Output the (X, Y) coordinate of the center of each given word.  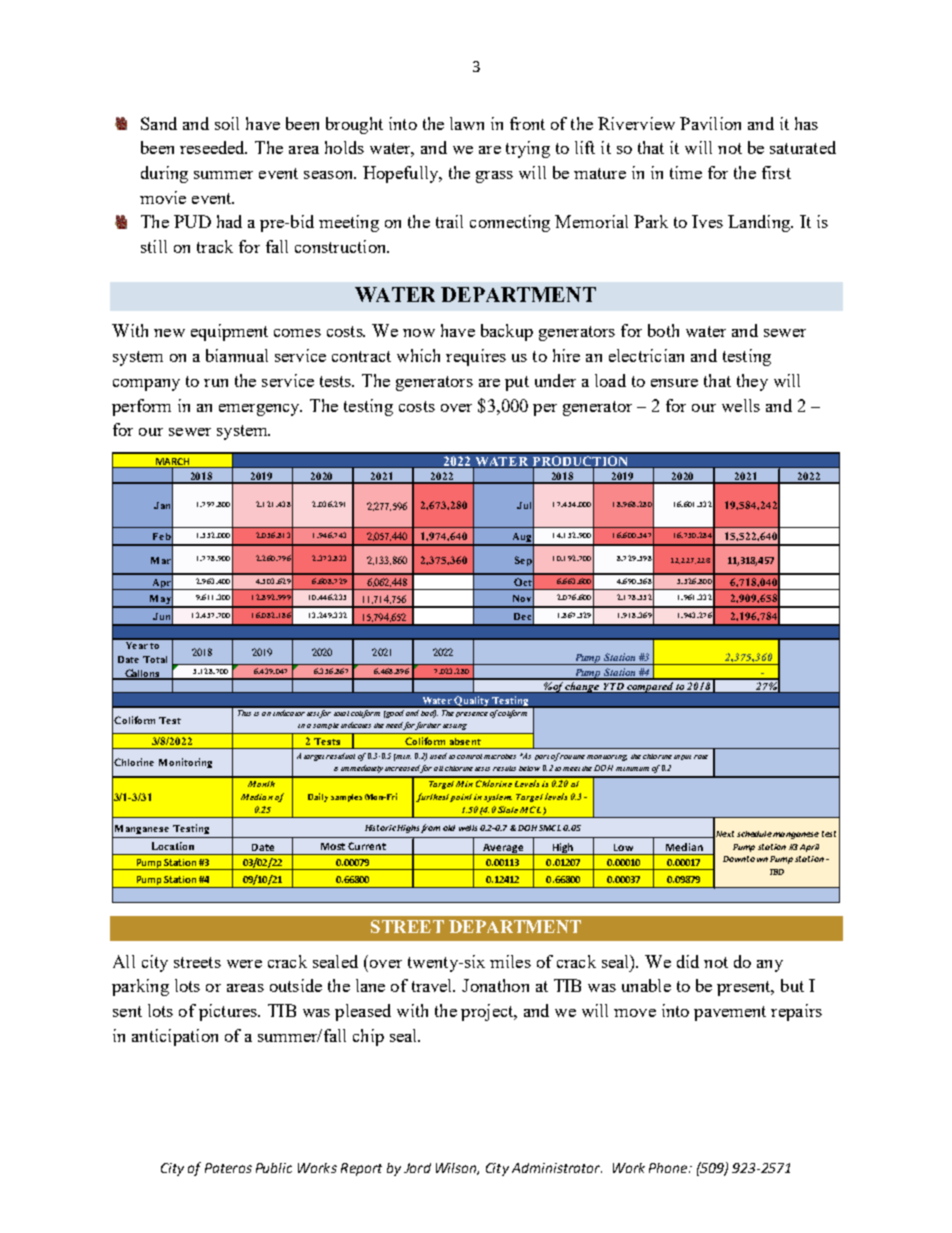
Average (503, 849)
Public (274, 1168)
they (752, 382)
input (682, 757)
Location (173, 846)
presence (472, 714)
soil (227, 123)
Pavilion (710, 123)
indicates (356, 725)
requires (476, 357)
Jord (417, 1168)
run (216, 383)
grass (494, 177)
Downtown (745, 859)
